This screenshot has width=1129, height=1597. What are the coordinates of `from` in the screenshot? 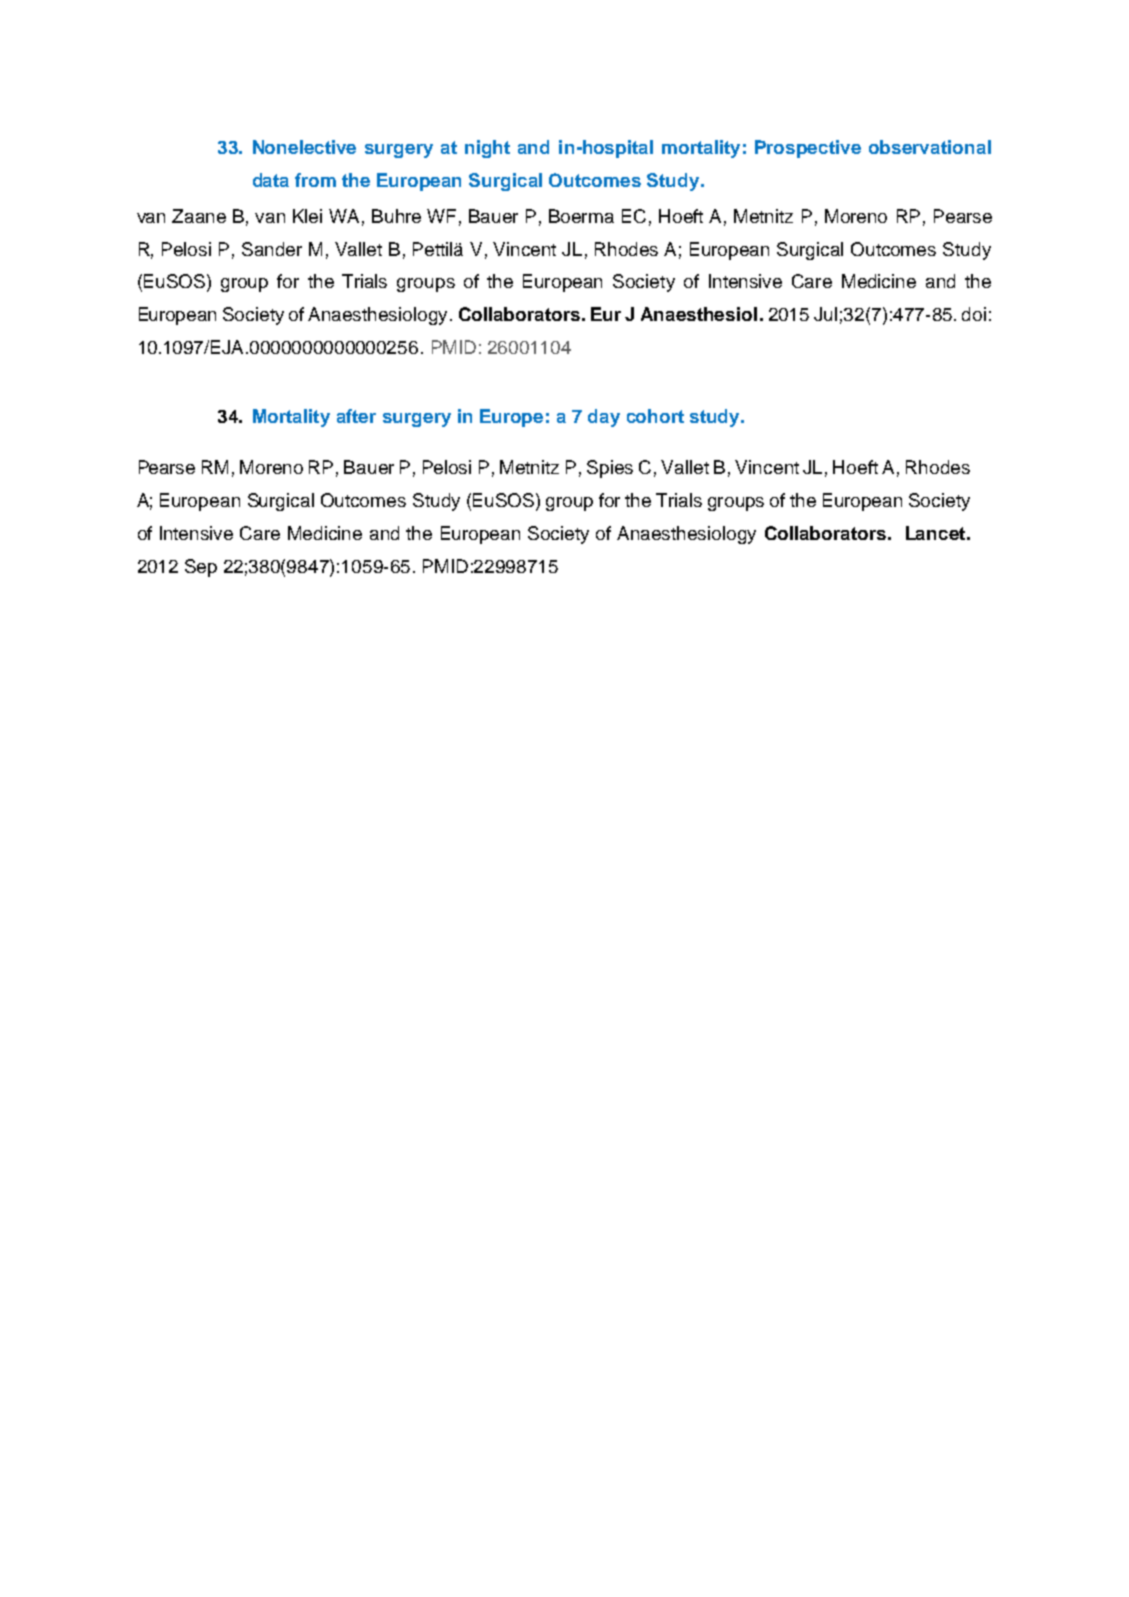 It's located at (315, 180).
